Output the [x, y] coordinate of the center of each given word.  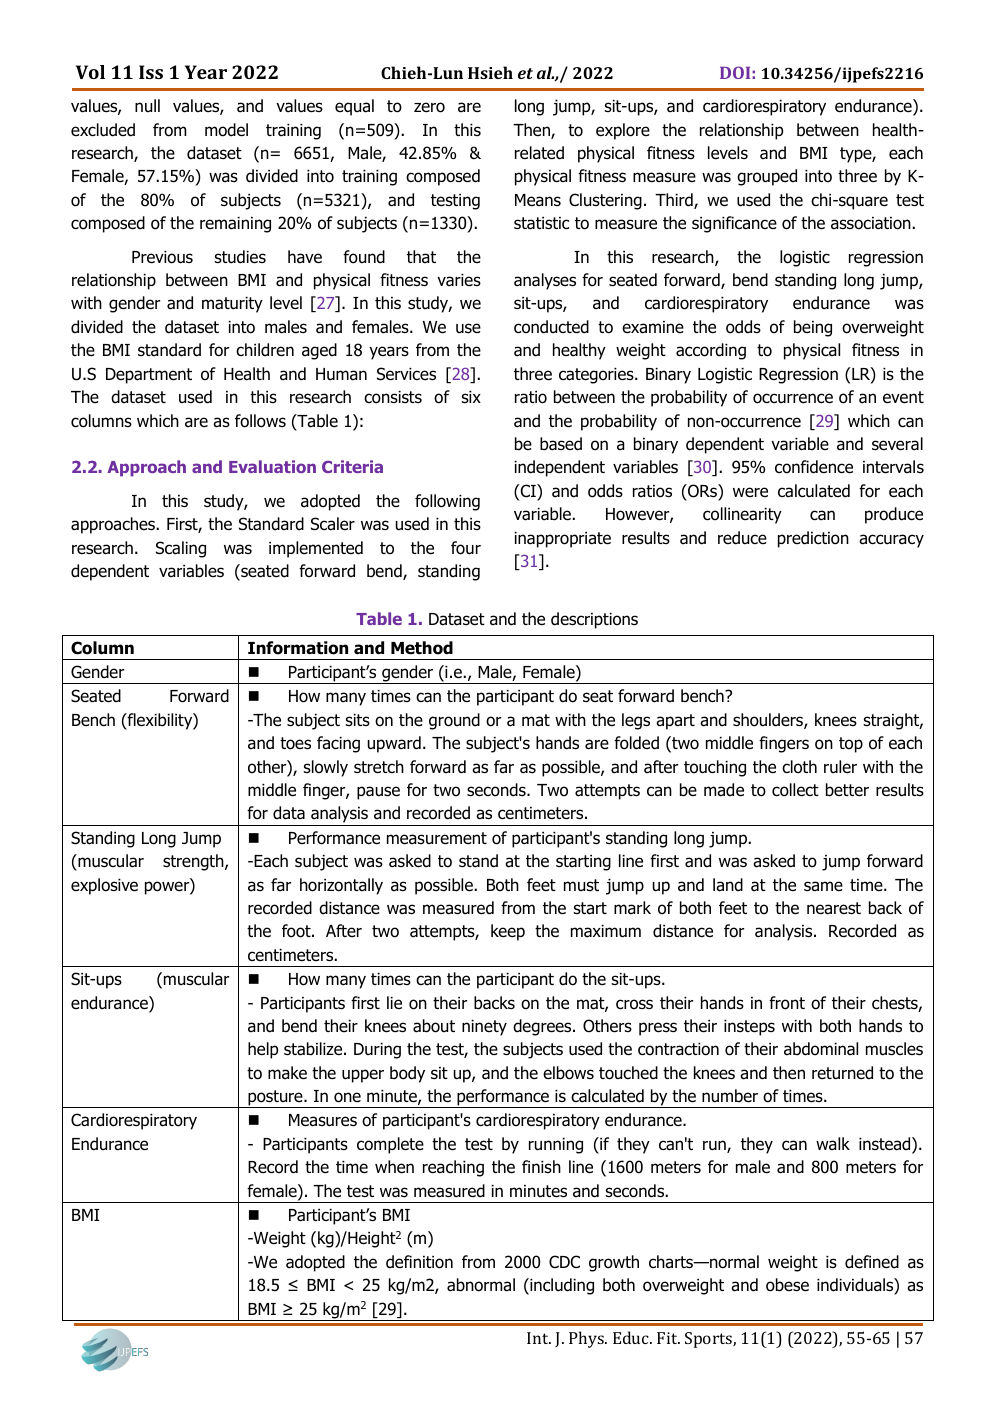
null [147, 105]
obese [787, 1285]
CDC [564, 1262]
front [787, 1003]
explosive [104, 886]
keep [508, 932]
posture [275, 1099]
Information [298, 648]
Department [149, 376]
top [851, 745]
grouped [767, 177]
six [471, 397]
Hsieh [490, 72]
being [813, 328]
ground [454, 721]
